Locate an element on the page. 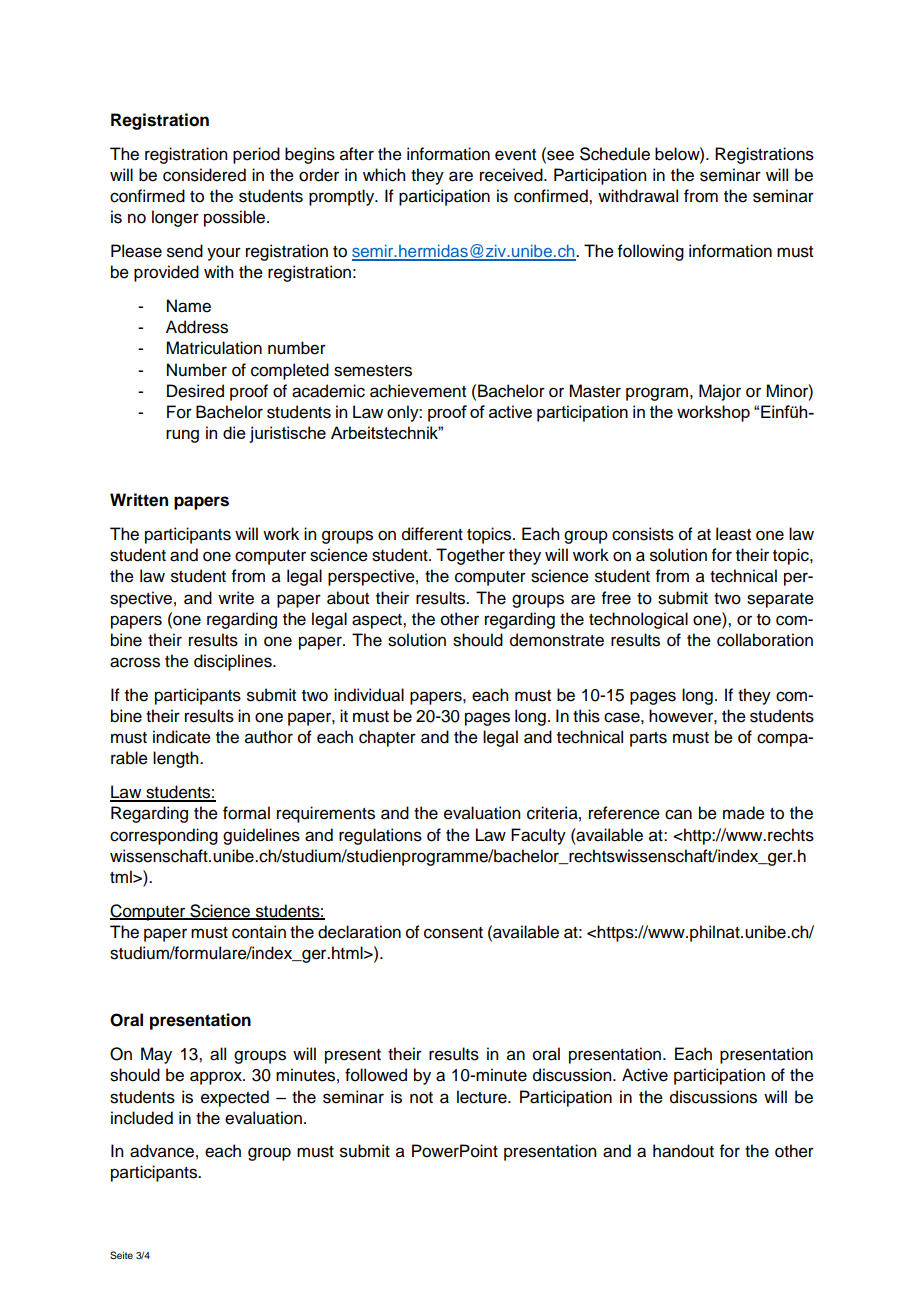  least is located at coordinates (733, 534).
